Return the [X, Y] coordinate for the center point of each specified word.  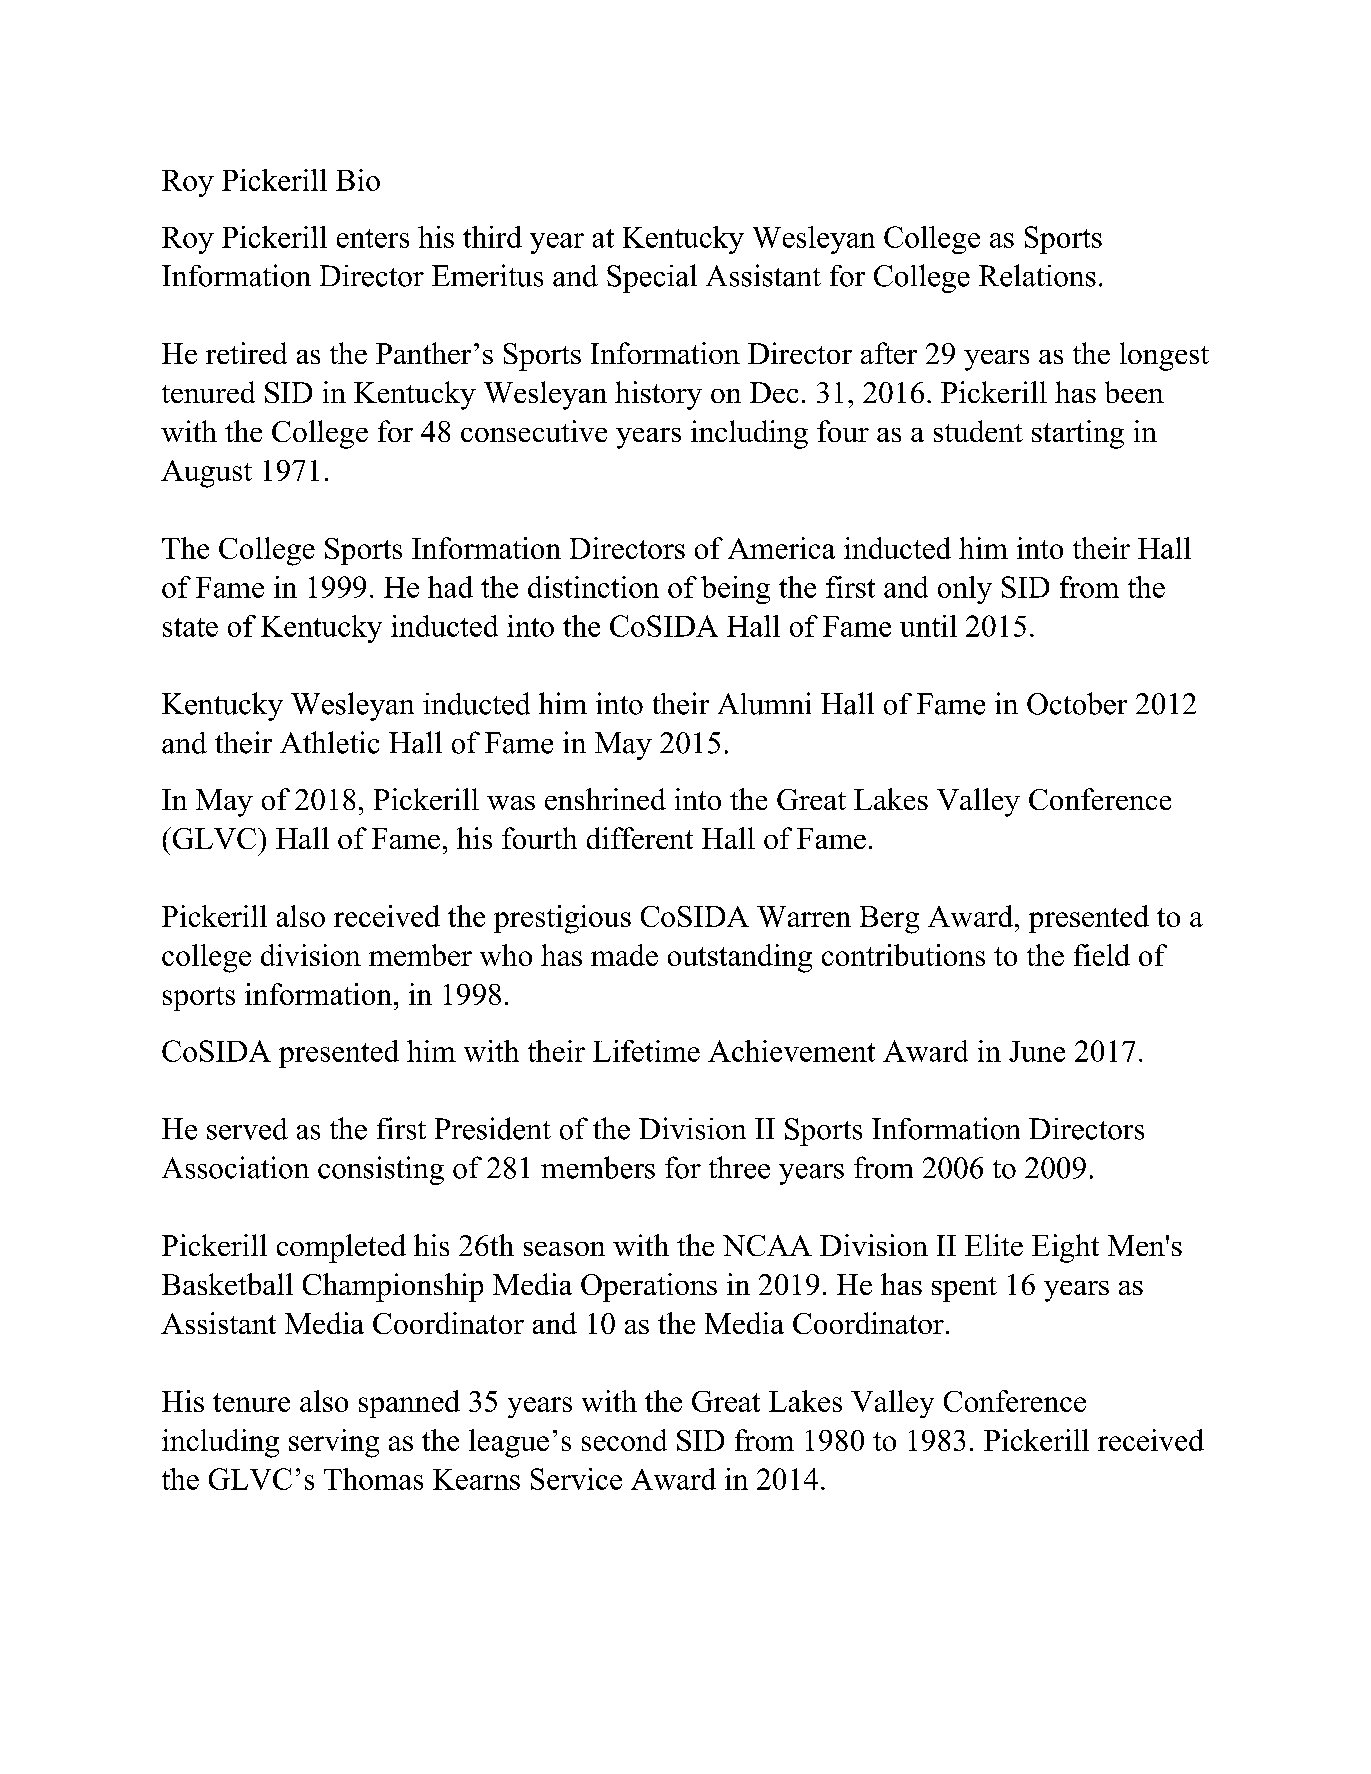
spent [964, 1289]
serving [334, 1443]
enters [373, 238]
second [624, 1440]
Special [652, 278]
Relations [1037, 275]
